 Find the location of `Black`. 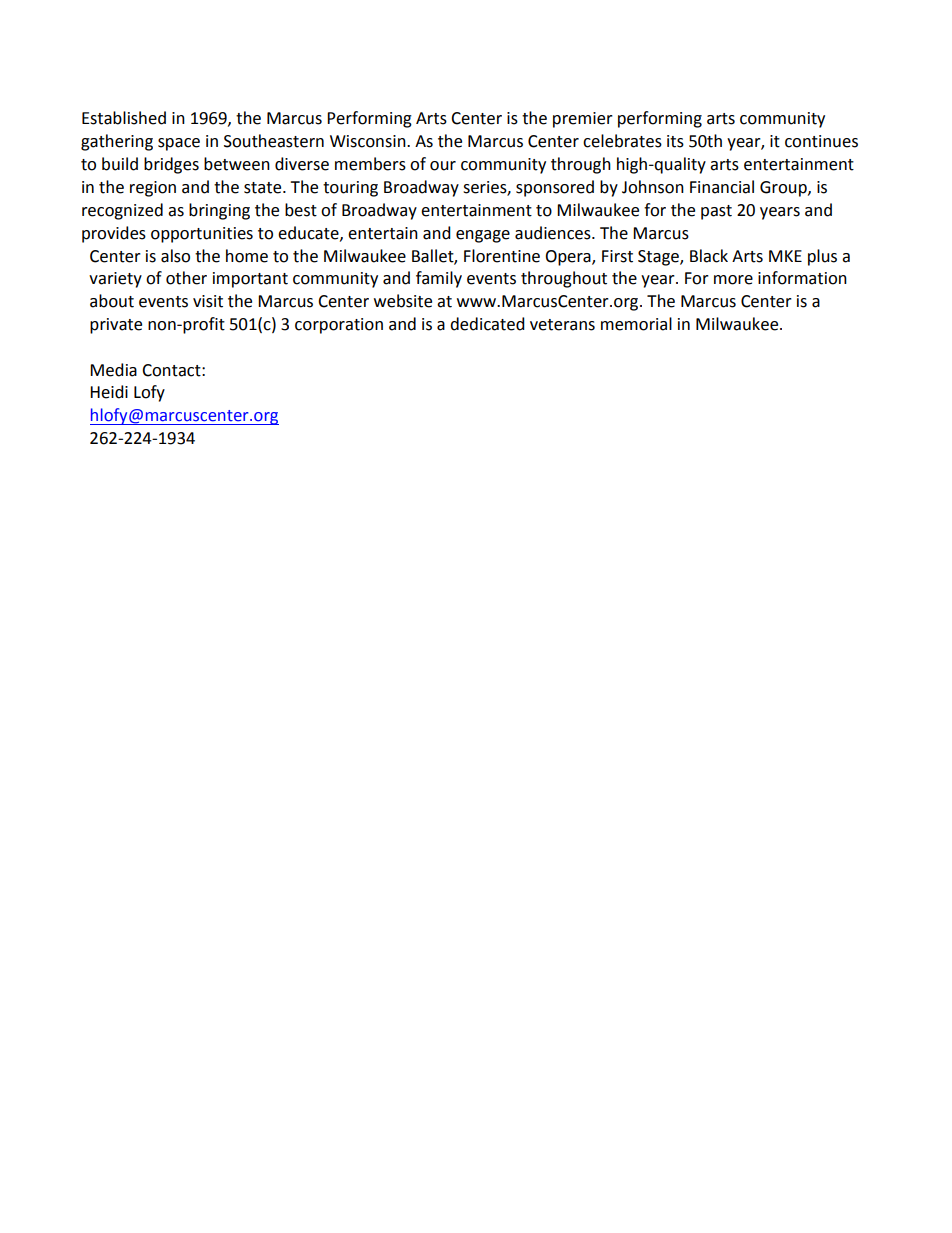

Black is located at coordinates (709, 256).
